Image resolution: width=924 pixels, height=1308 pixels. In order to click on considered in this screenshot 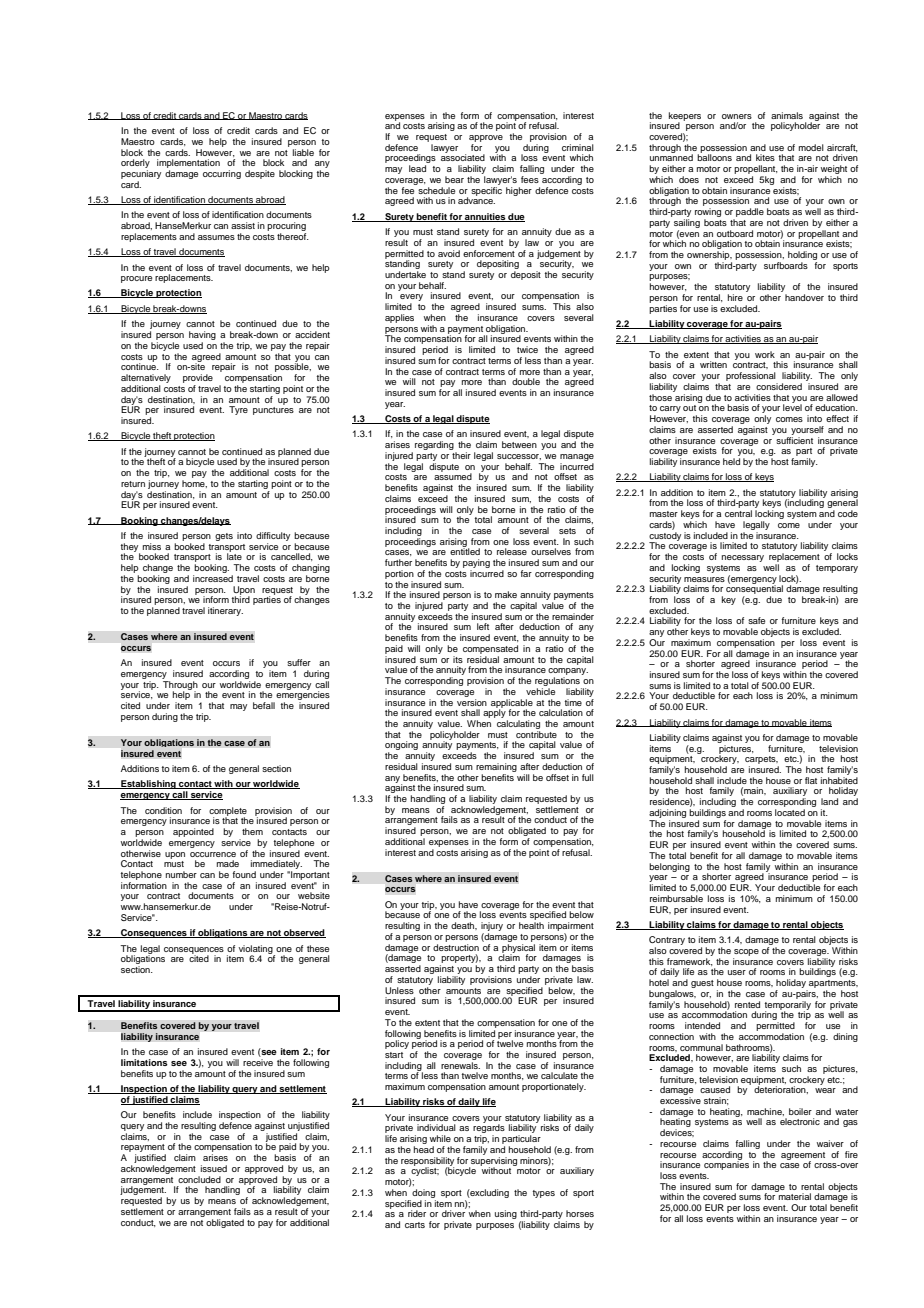, I will do `click(779, 386)`.
